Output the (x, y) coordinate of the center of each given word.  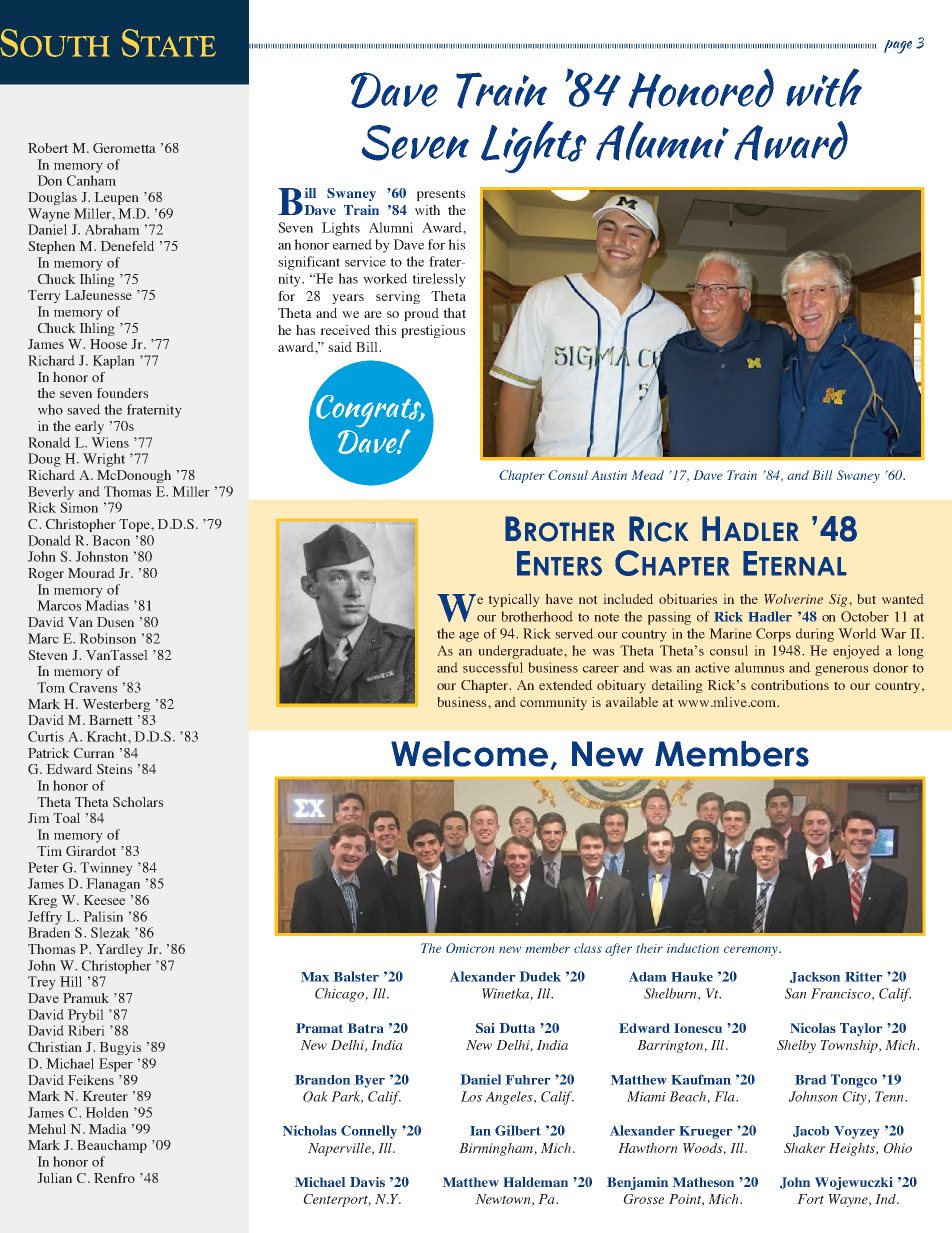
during (815, 635)
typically (514, 600)
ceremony (752, 951)
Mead (648, 475)
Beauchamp (112, 1146)
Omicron (470, 948)
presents (441, 195)
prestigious (433, 331)
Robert (48, 148)
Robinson (107, 638)
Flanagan (113, 885)
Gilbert (518, 1130)
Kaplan (114, 362)
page (898, 47)
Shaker (805, 1148)
